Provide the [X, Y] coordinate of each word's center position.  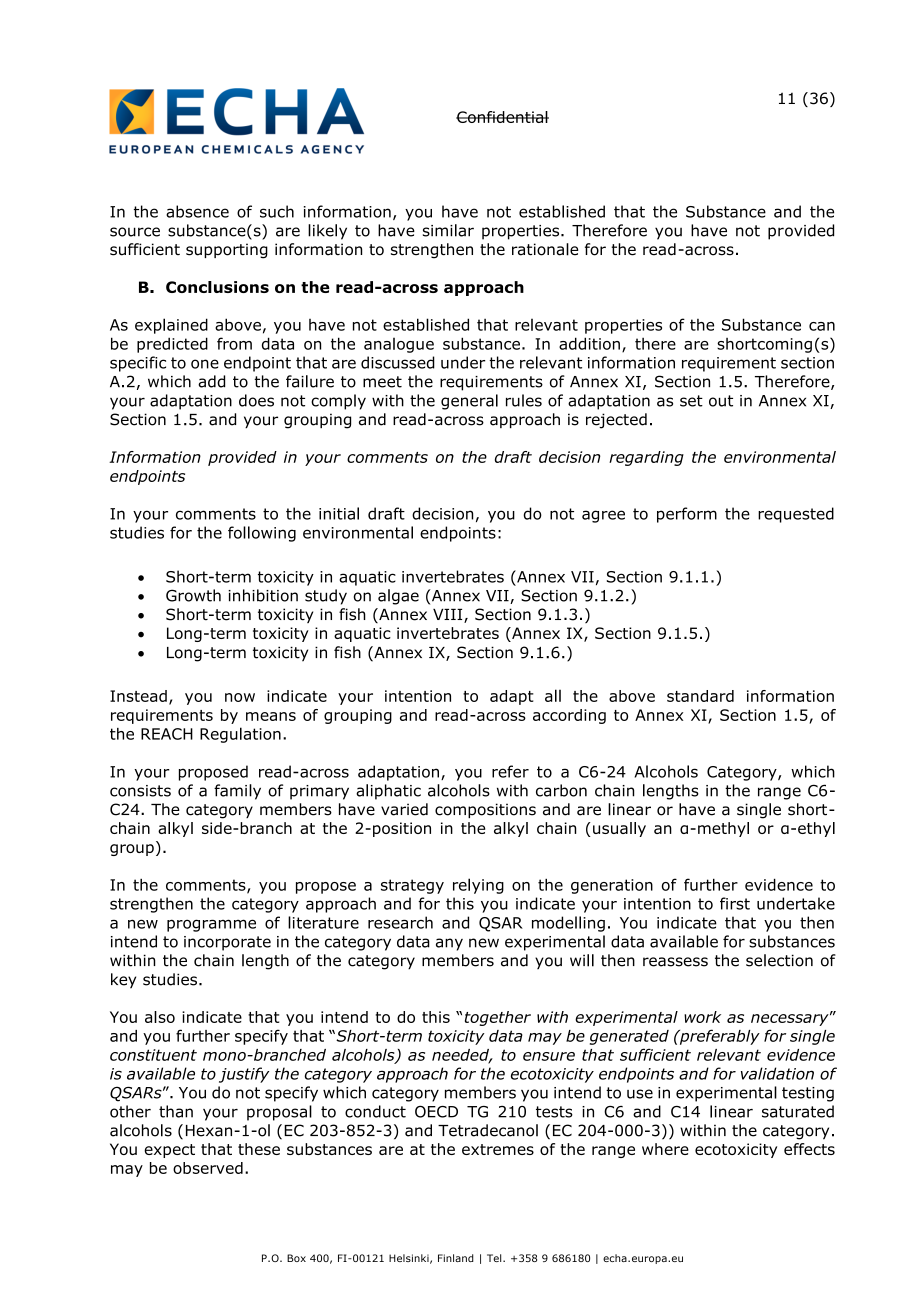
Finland [456, 1258]
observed [208, 1168]
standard [700, 696]
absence [197, 211]
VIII [449, 615]
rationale [545, 249]
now [240, 697]
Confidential [502, 117]
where [665, 1149]
